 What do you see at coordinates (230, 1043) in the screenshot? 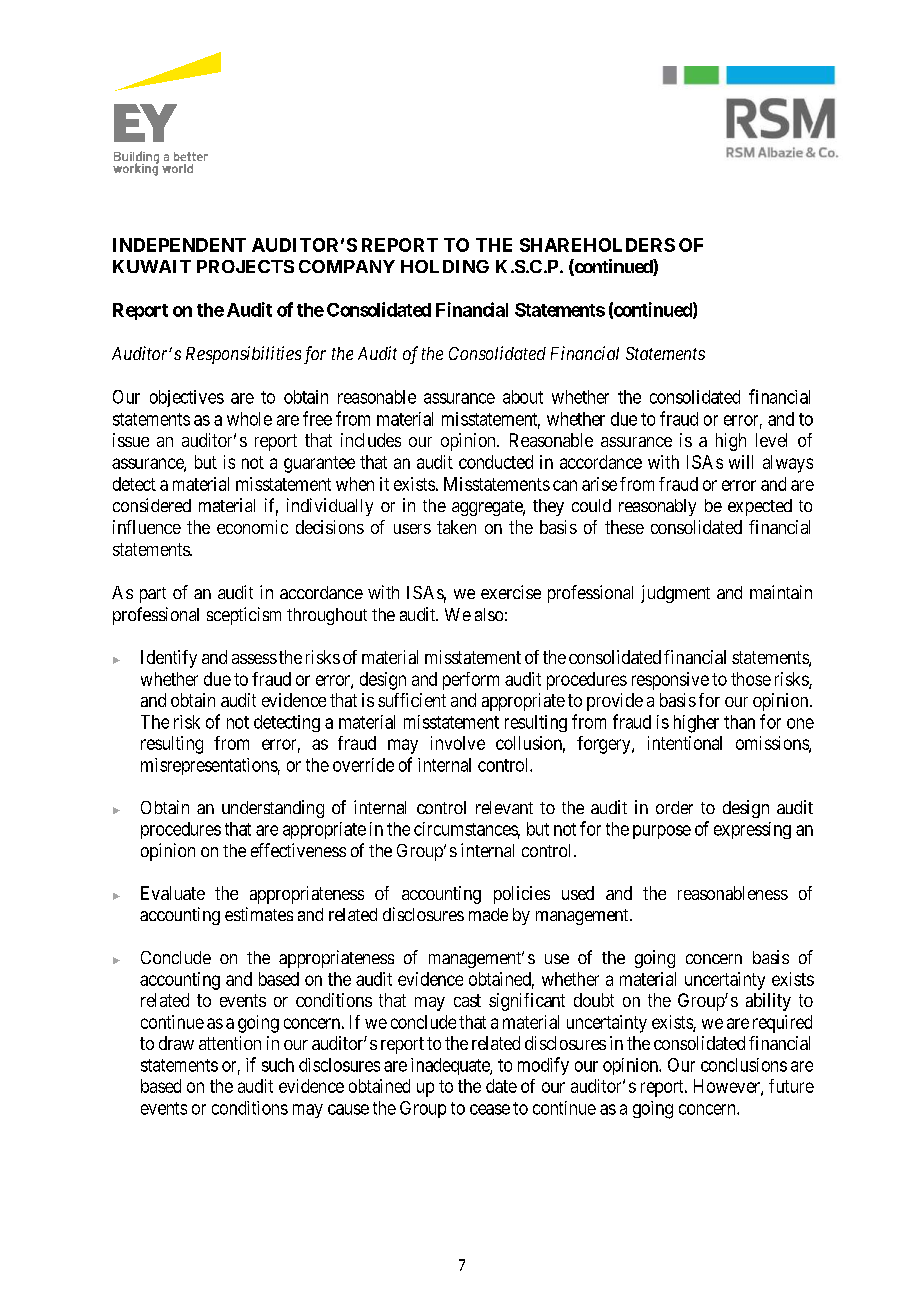
I see `attention` at bounding box center [230, 1043].
